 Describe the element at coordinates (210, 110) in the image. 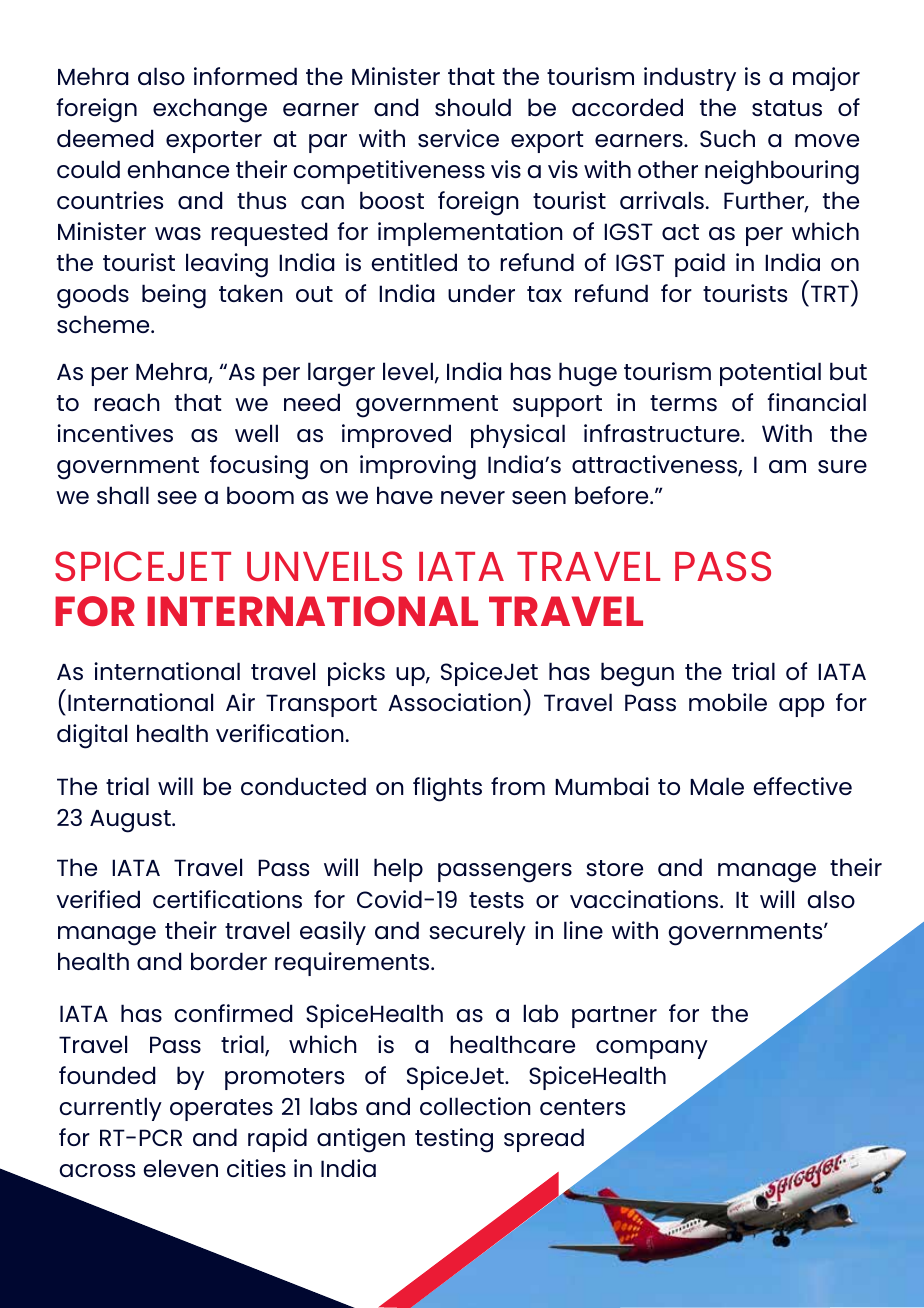

I see `exchange` at that location.
